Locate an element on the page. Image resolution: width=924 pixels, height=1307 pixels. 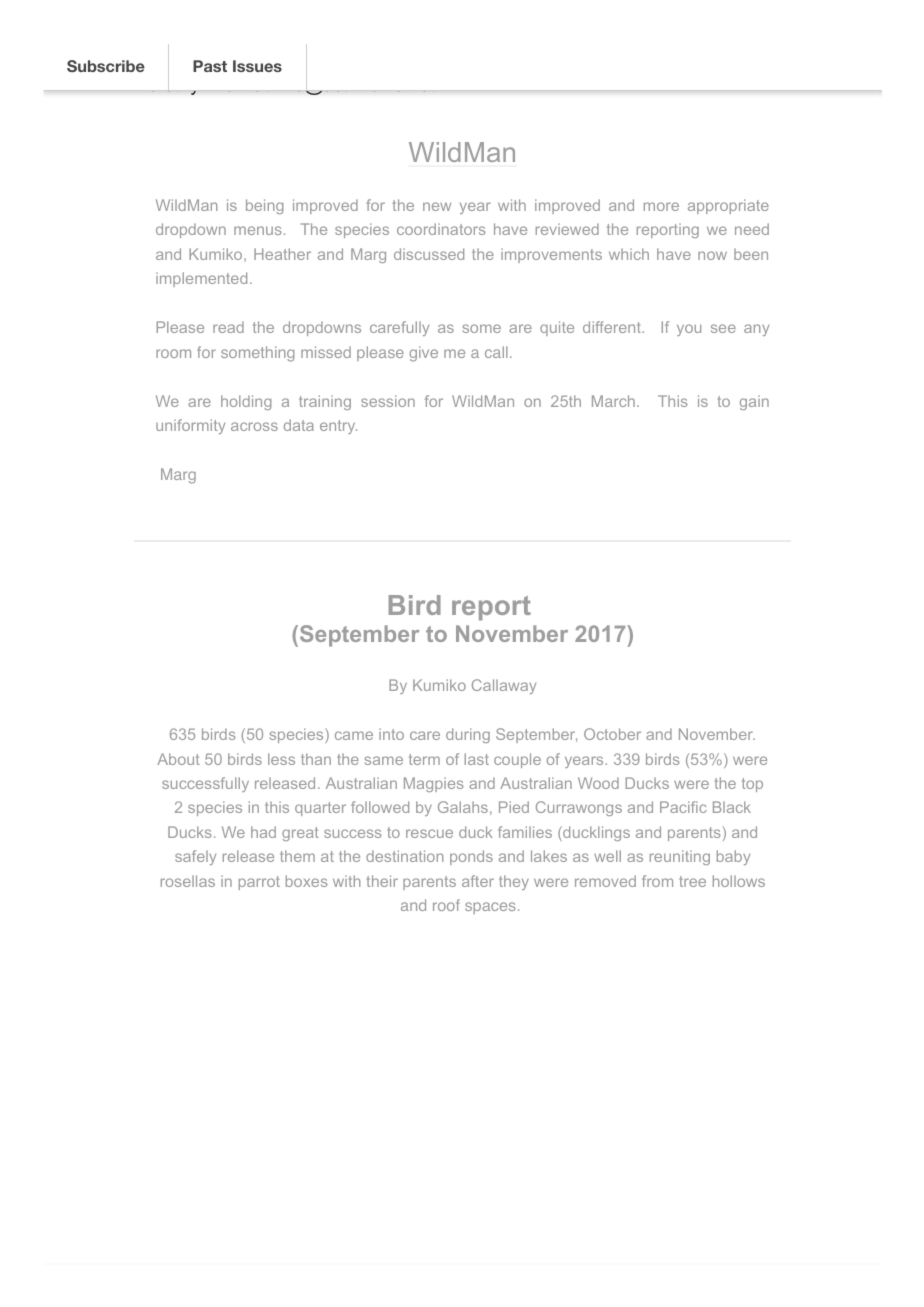
roof is located at coordinates (446, 905).
